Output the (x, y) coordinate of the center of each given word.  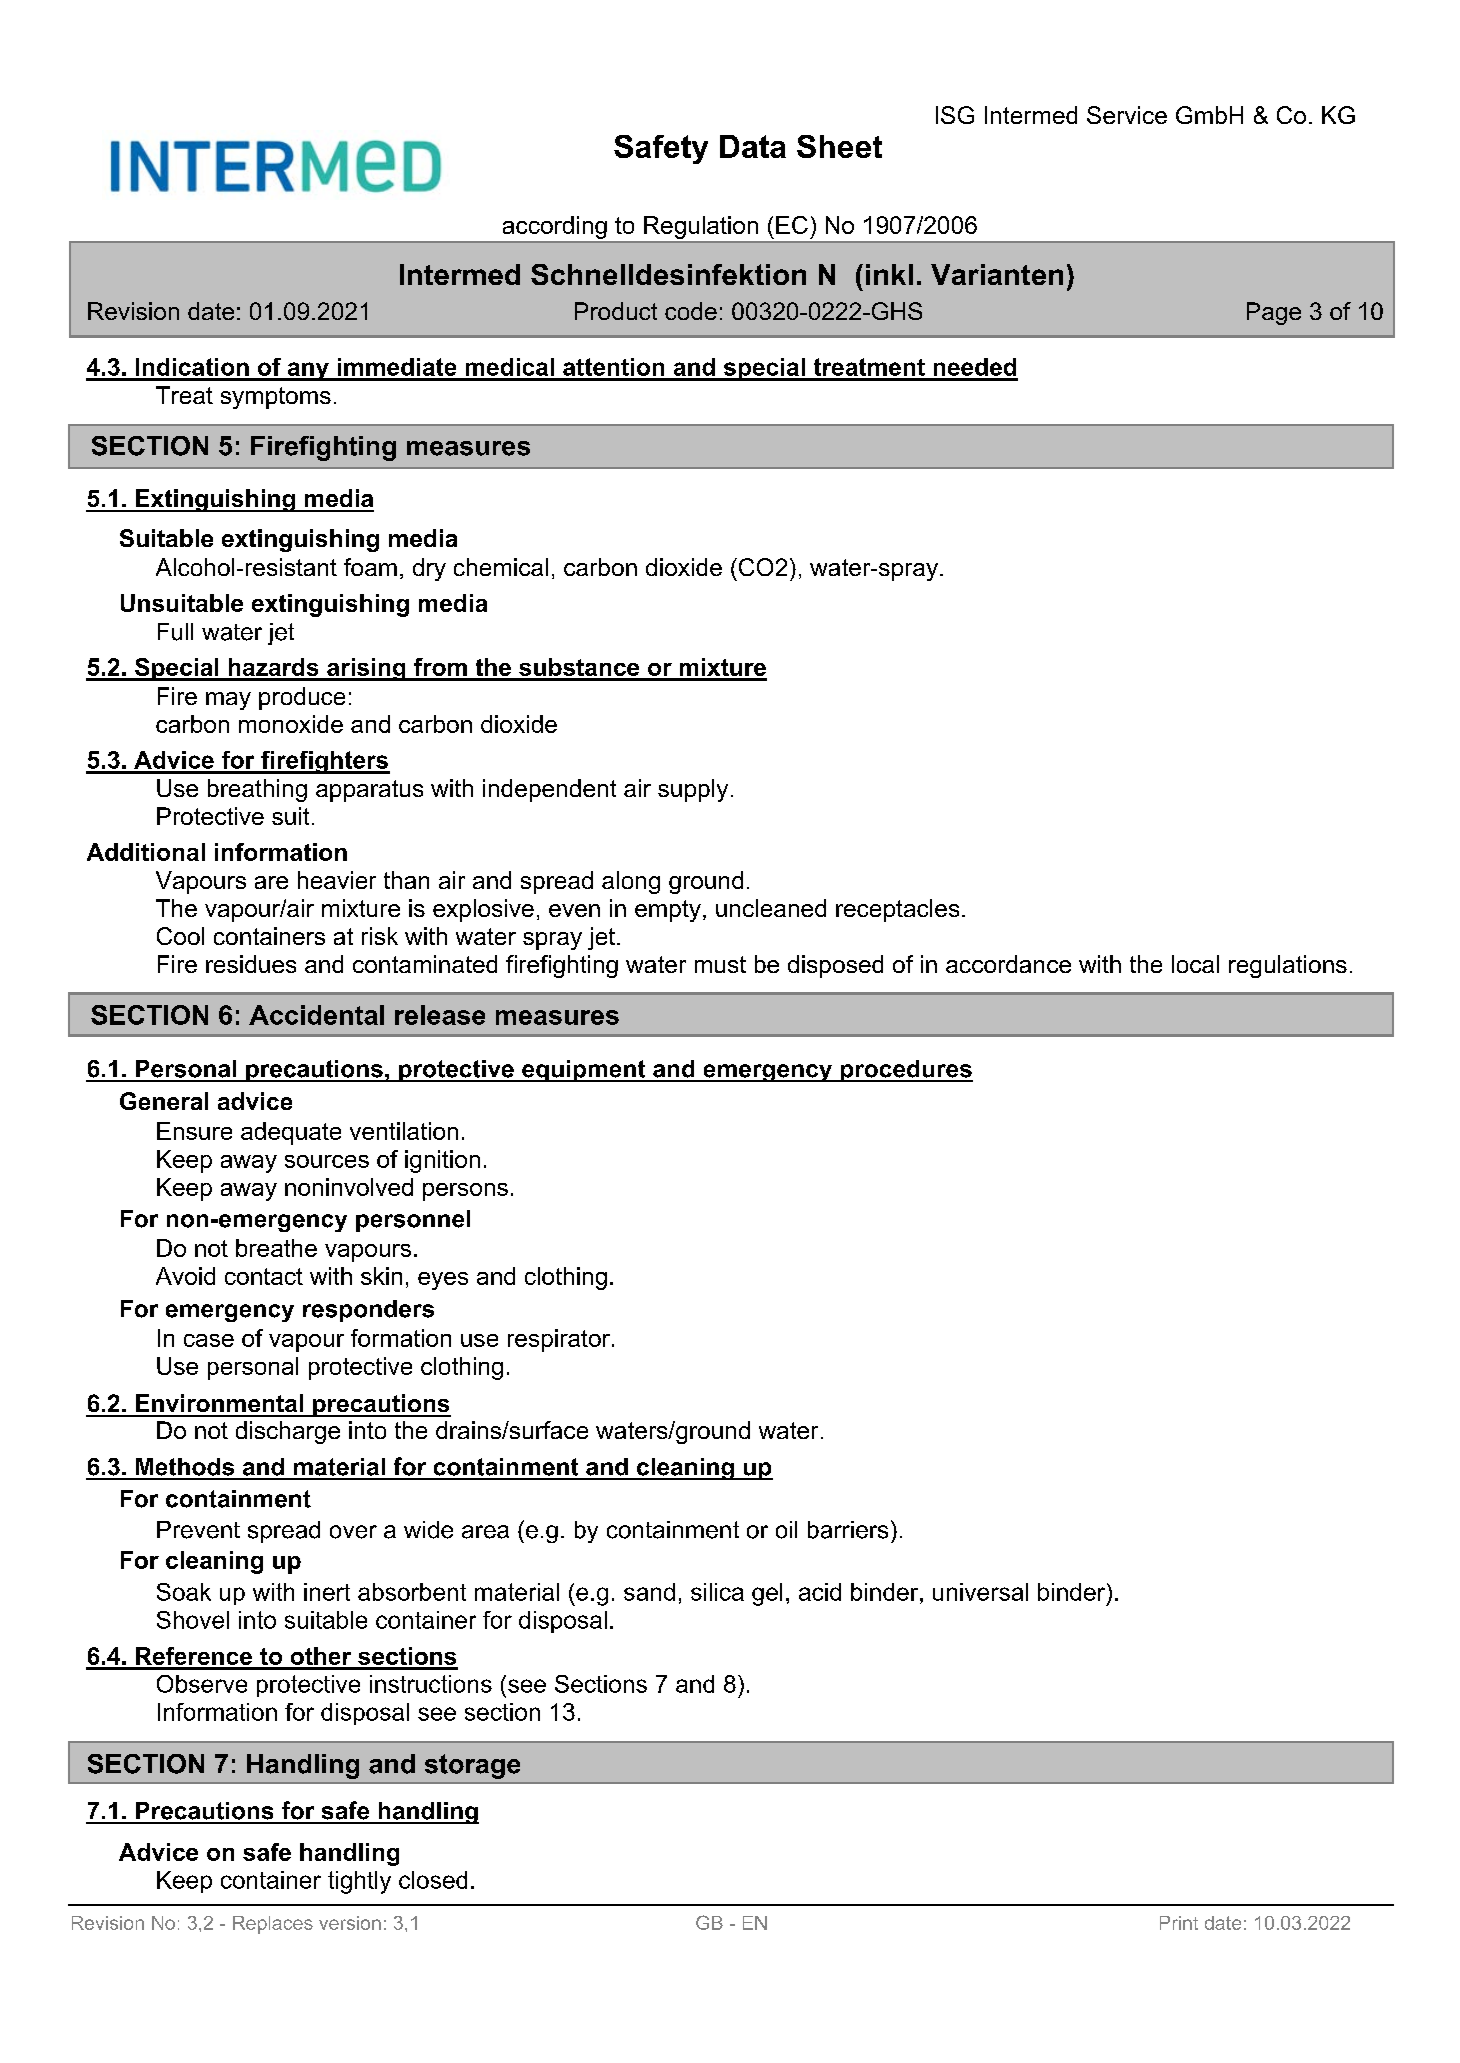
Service (1127, 115)
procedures (905, 1071)
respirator (560, 1340)
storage (472, 1766)
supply (693, 790)
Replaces (273, 1925)
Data (753, 146)
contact (264, 1276)
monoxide (291, 724)
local (1195, 964)
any (308, 371)
